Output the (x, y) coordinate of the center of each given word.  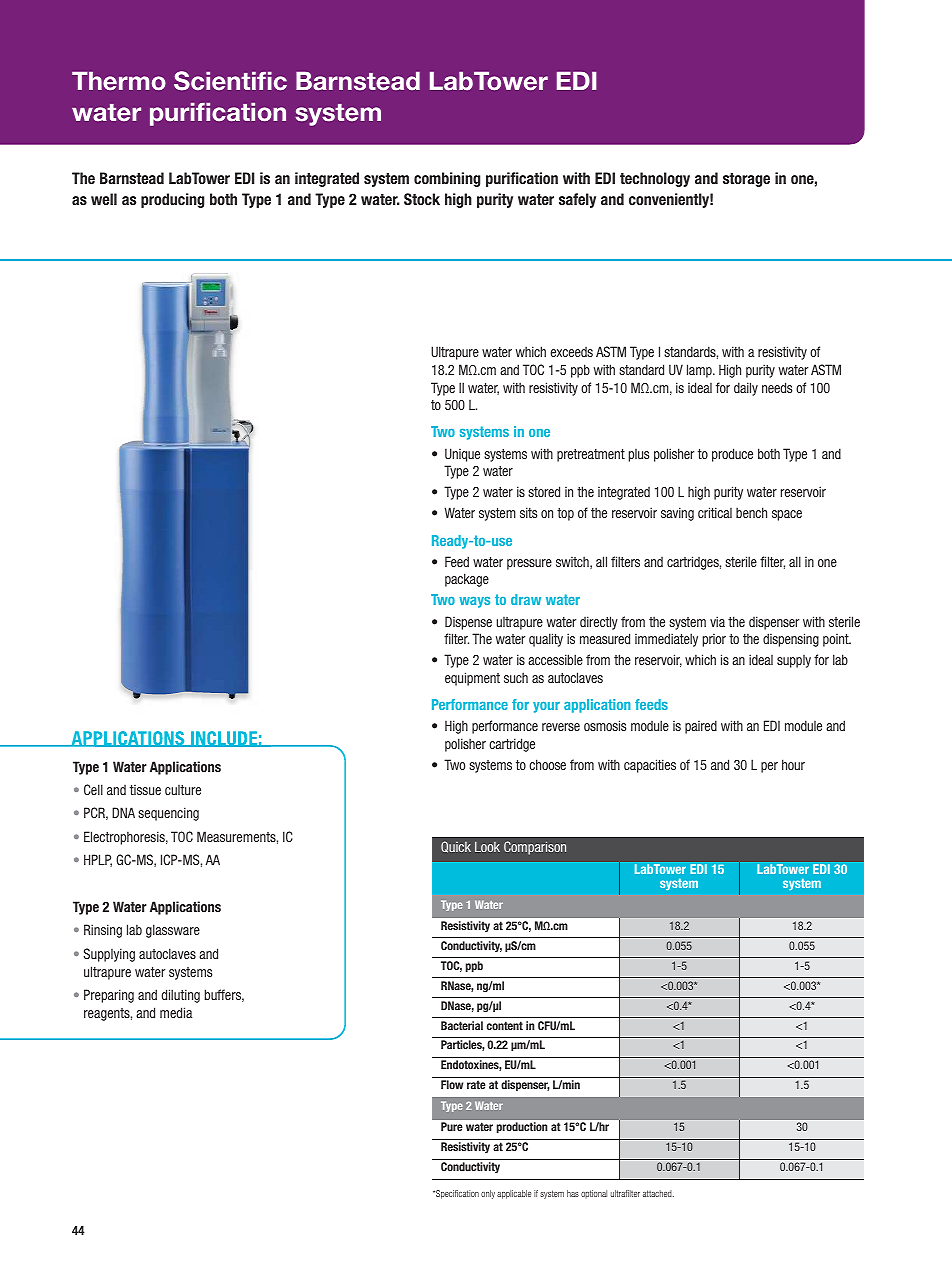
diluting (180, 996)
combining (447, 179)
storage (746, 180)
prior (714, 640)
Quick (456, 847)
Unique (462, 455)
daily (746, 389)
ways (474, 602)
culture (183, 790)
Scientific (230, 81)
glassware (173, 931)
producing (172, 200)
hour (793, 764)
